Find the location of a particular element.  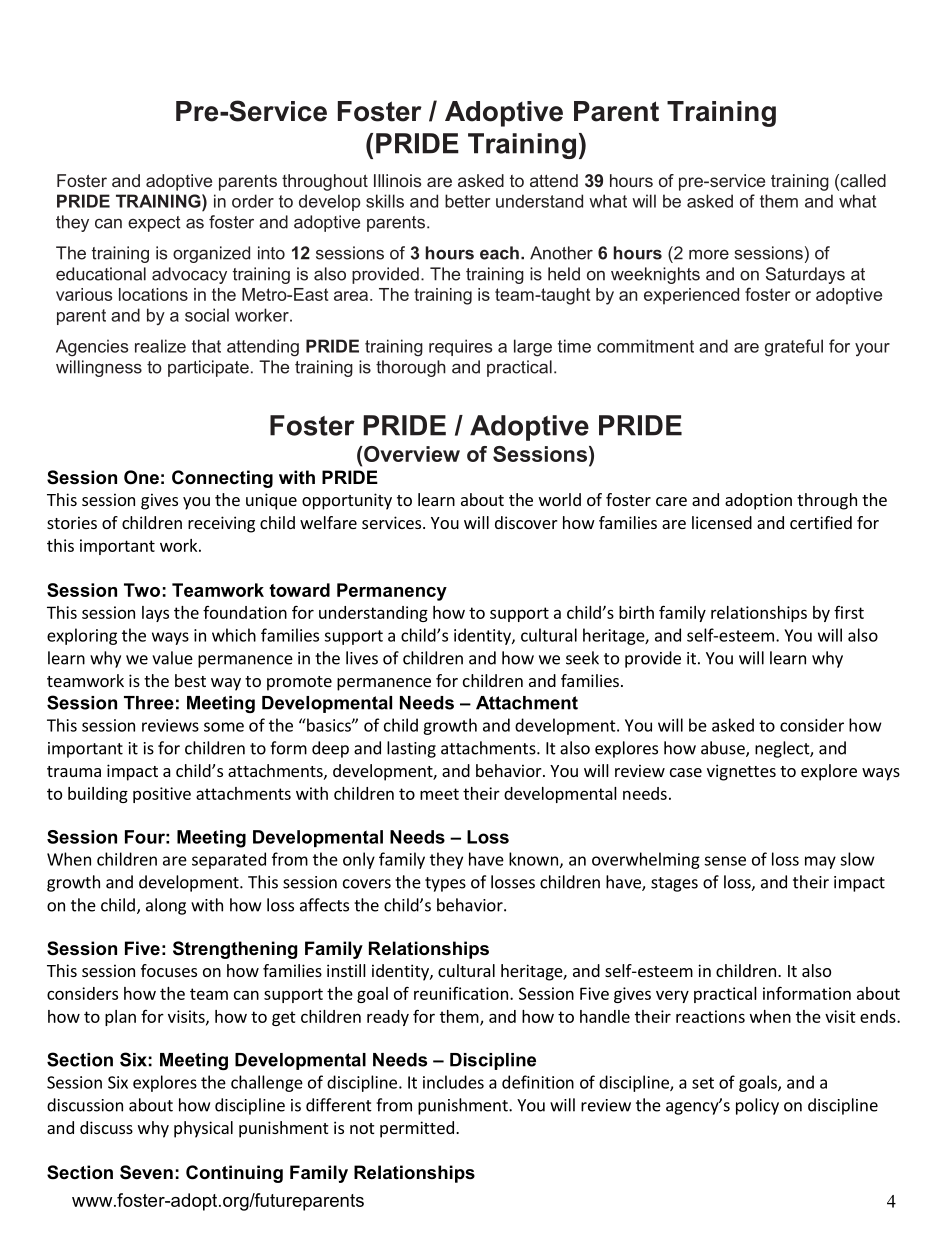

permitted is located at coordinates (417, 1129).
